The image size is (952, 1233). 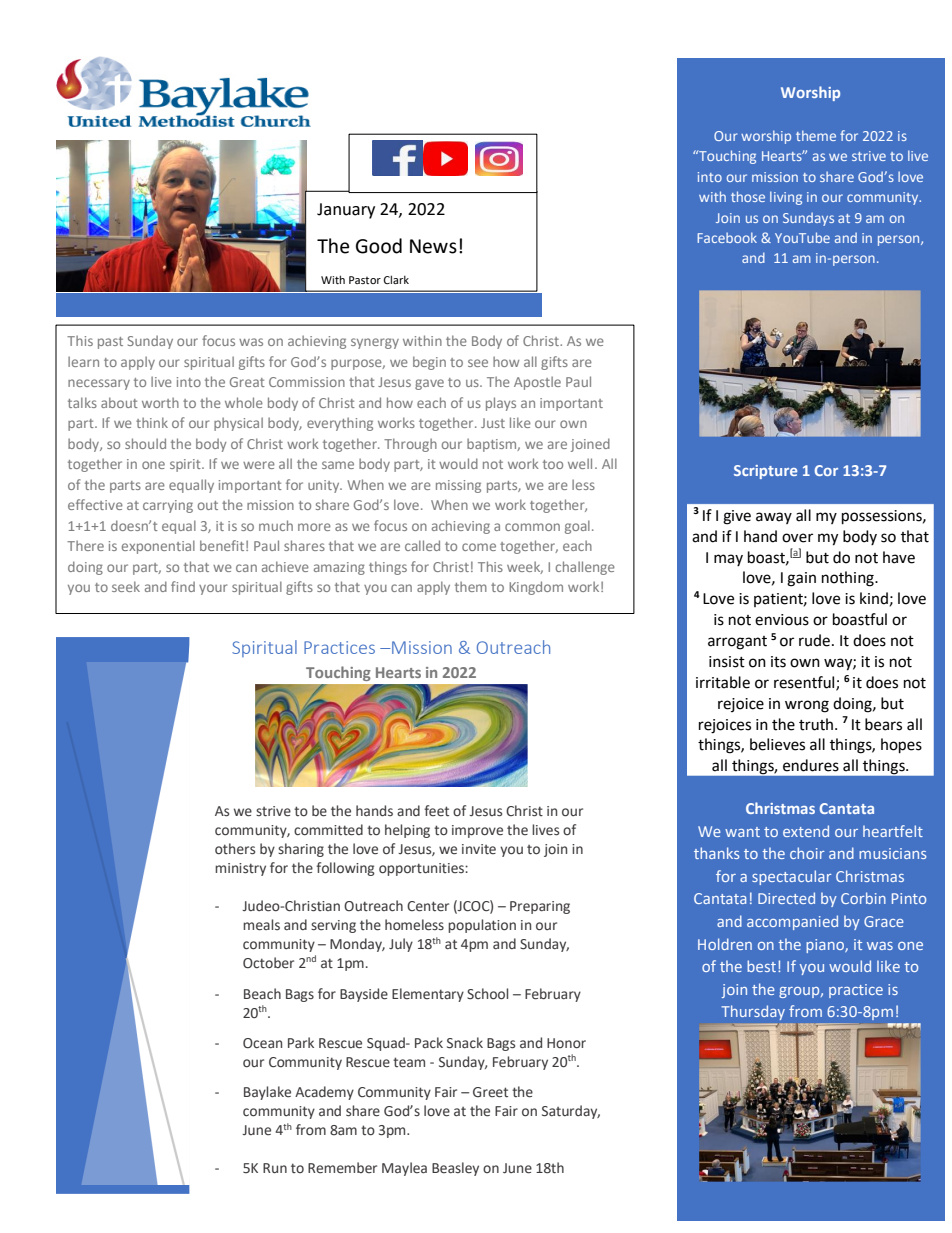 I want to click on News, so click(x=433, y=246).
